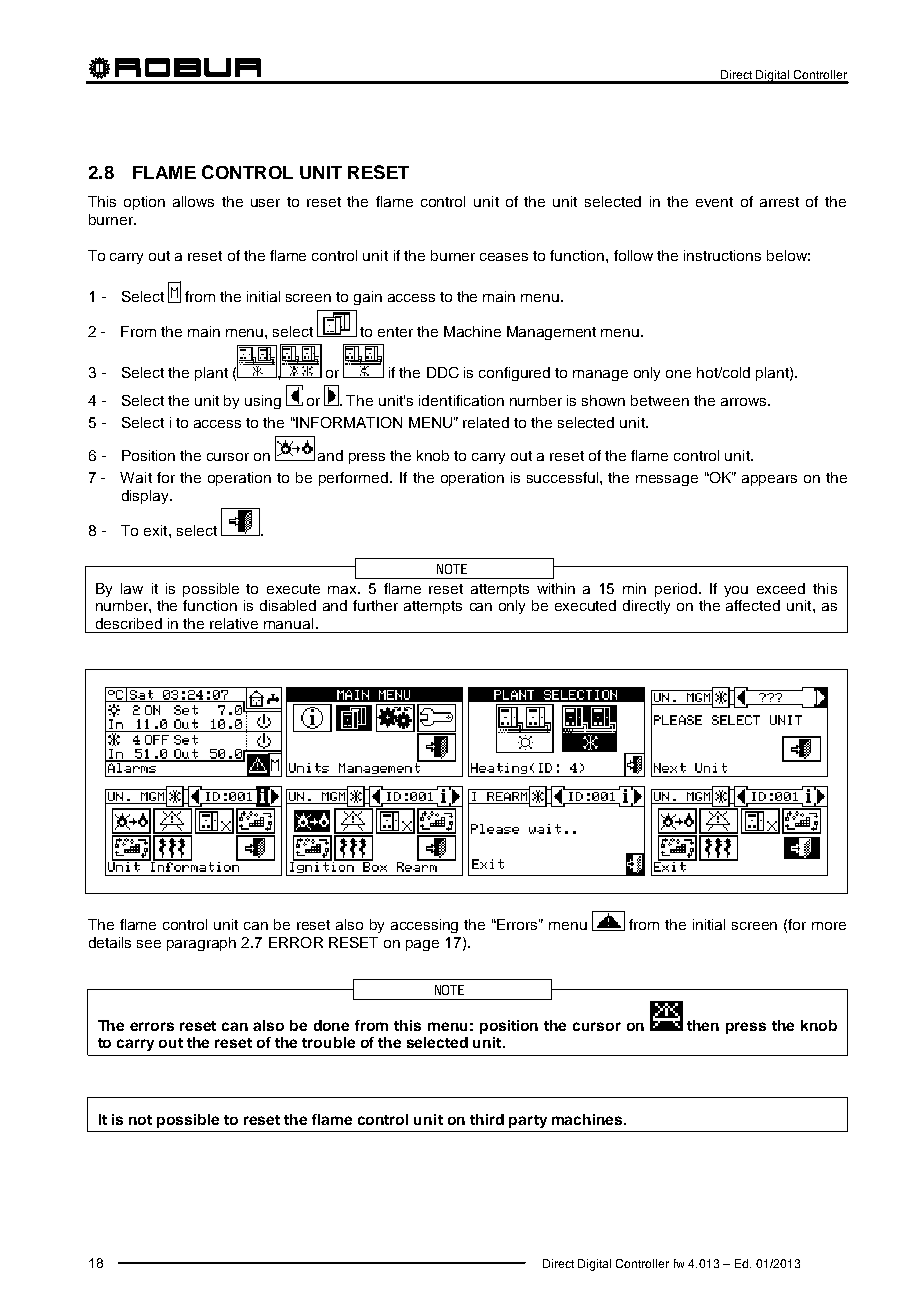 This page has height=1308, width=924. What do you see at coordinates (234, 623) in the page?
I see `relative` at bounding box center [234, 623].
